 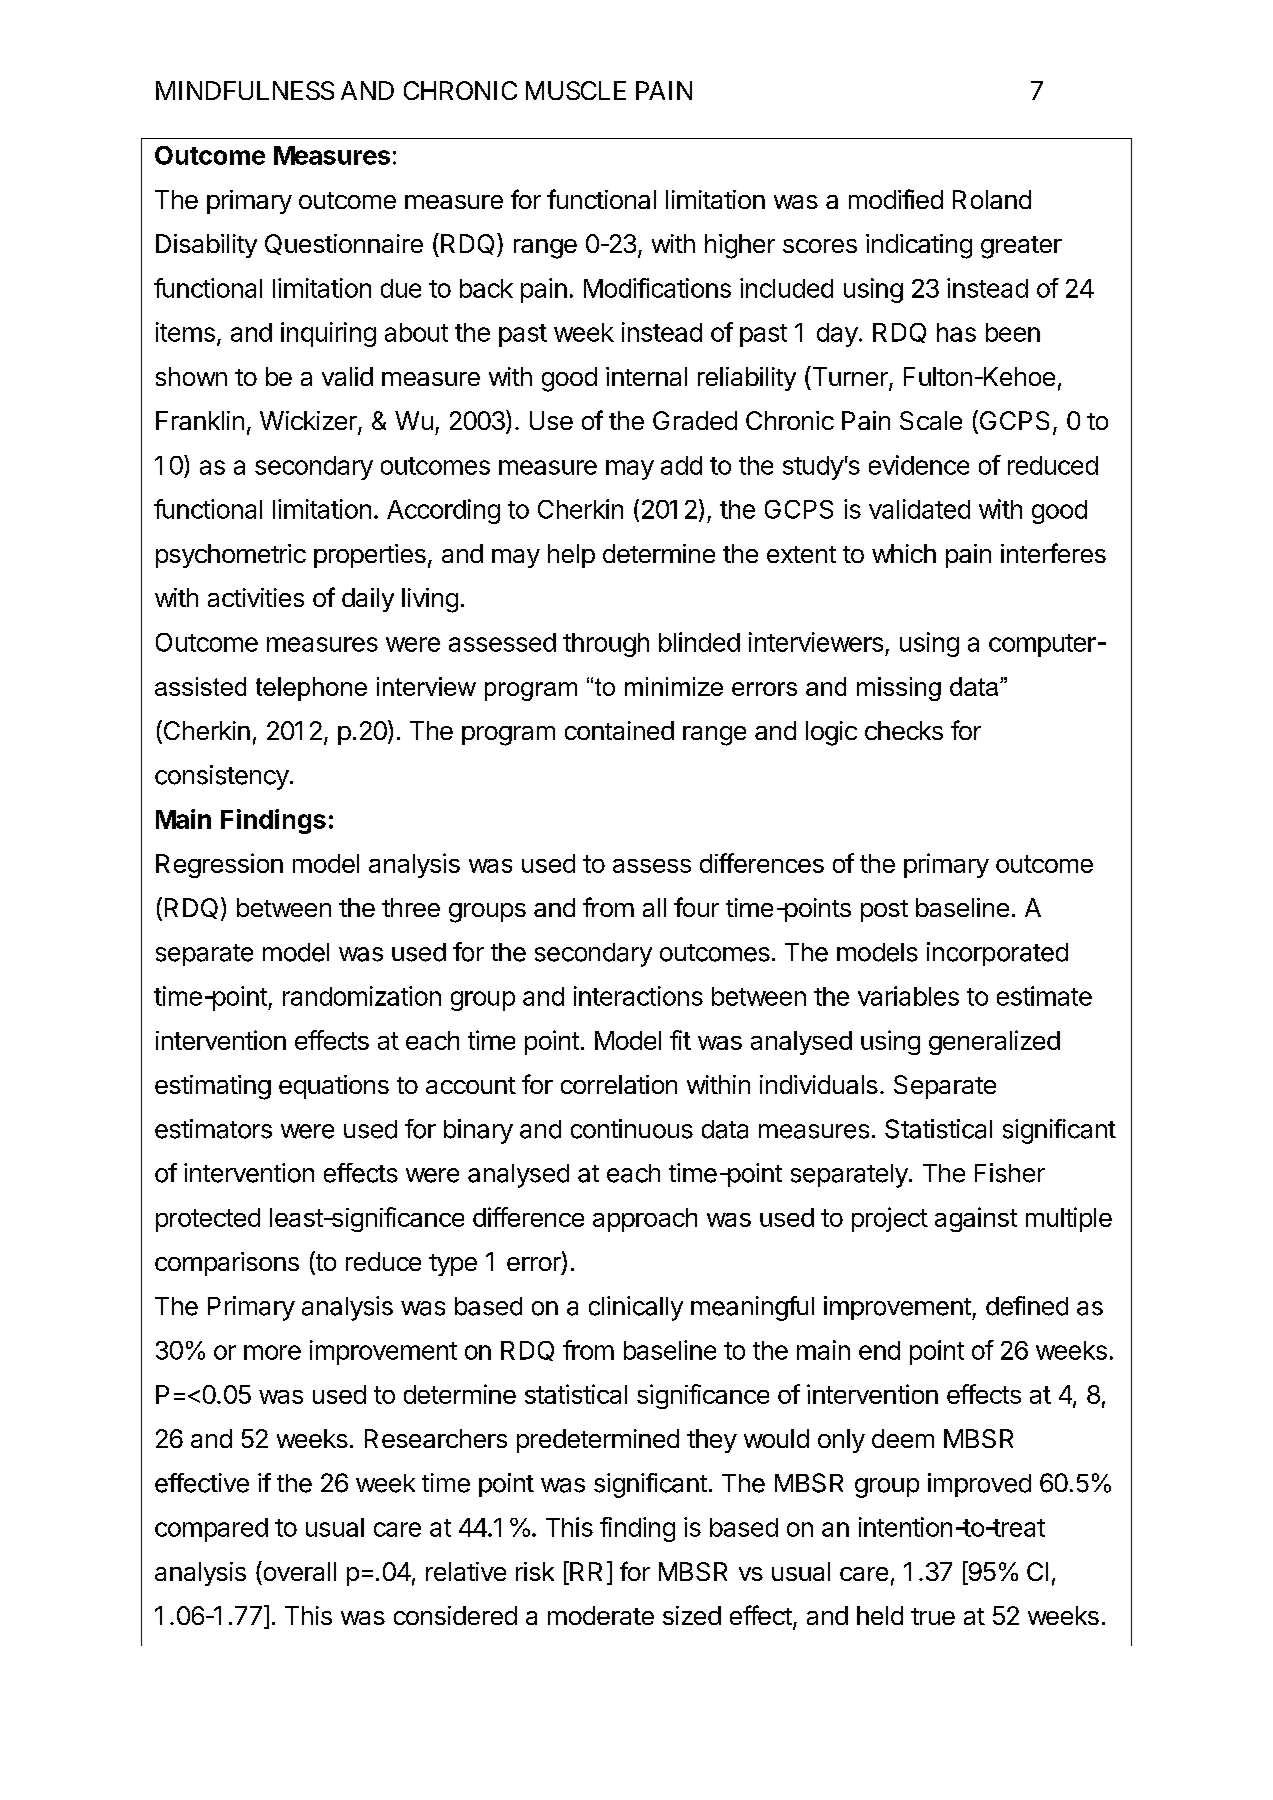 I want to click on MUSCLE, so click(x=576, y=90).
